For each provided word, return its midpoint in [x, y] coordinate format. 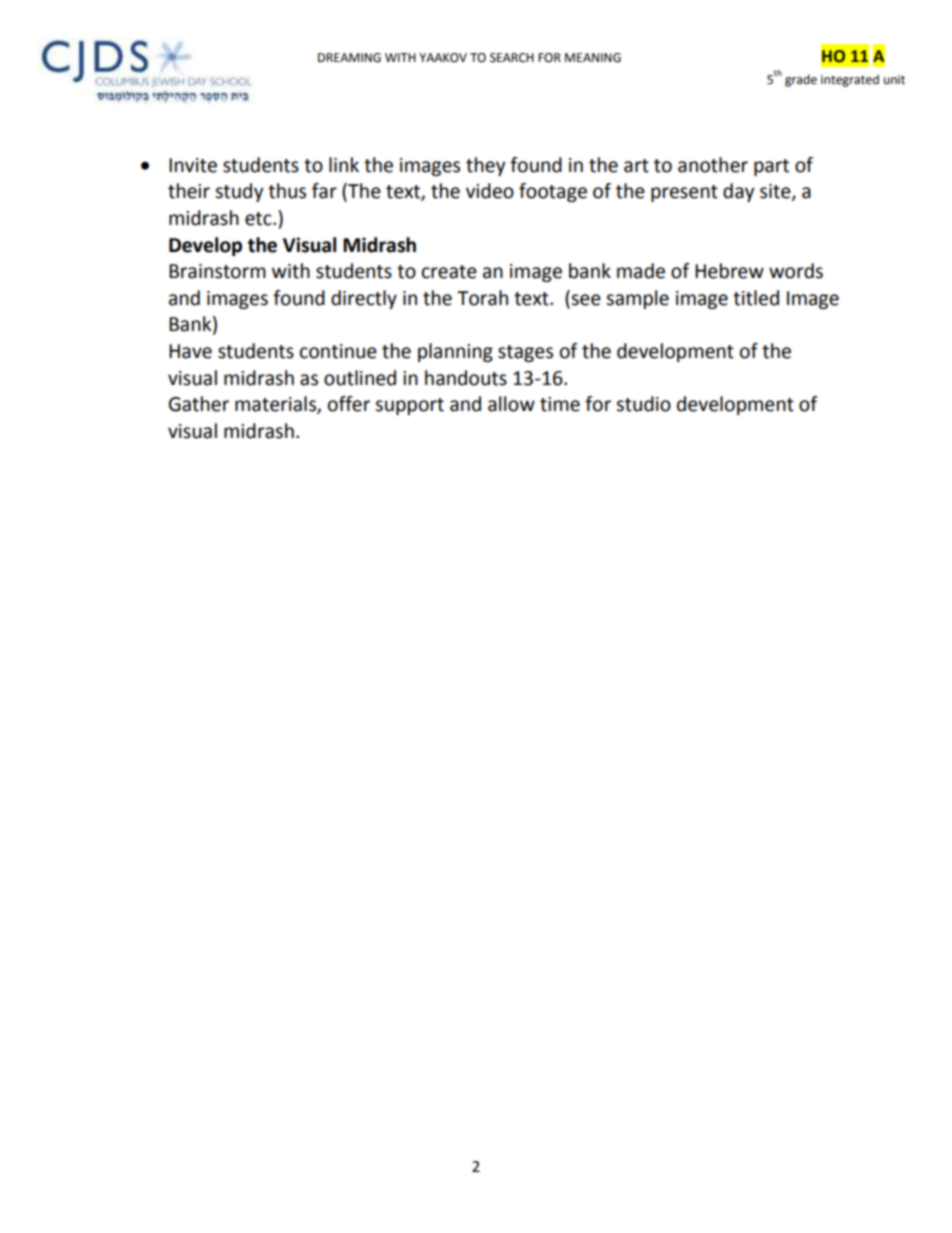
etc [259, 219]
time [560, 404]
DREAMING [349, 58]
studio [643, 404]
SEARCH [512, 58]
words [796, 271]
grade [801, 80]
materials [276, 405]
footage [553, 192]
